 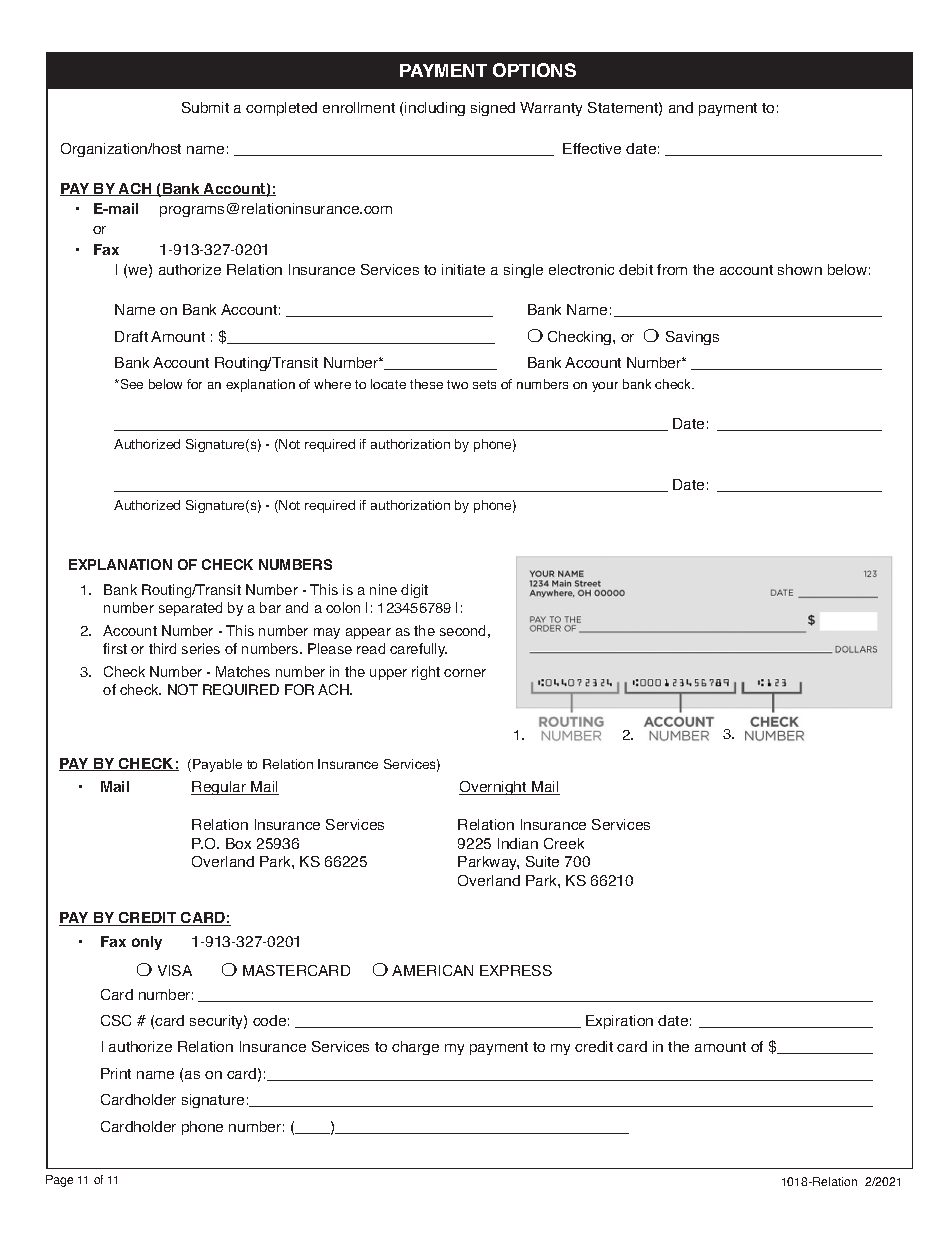 I want to click on Indian, so click(x=518, y=843).
